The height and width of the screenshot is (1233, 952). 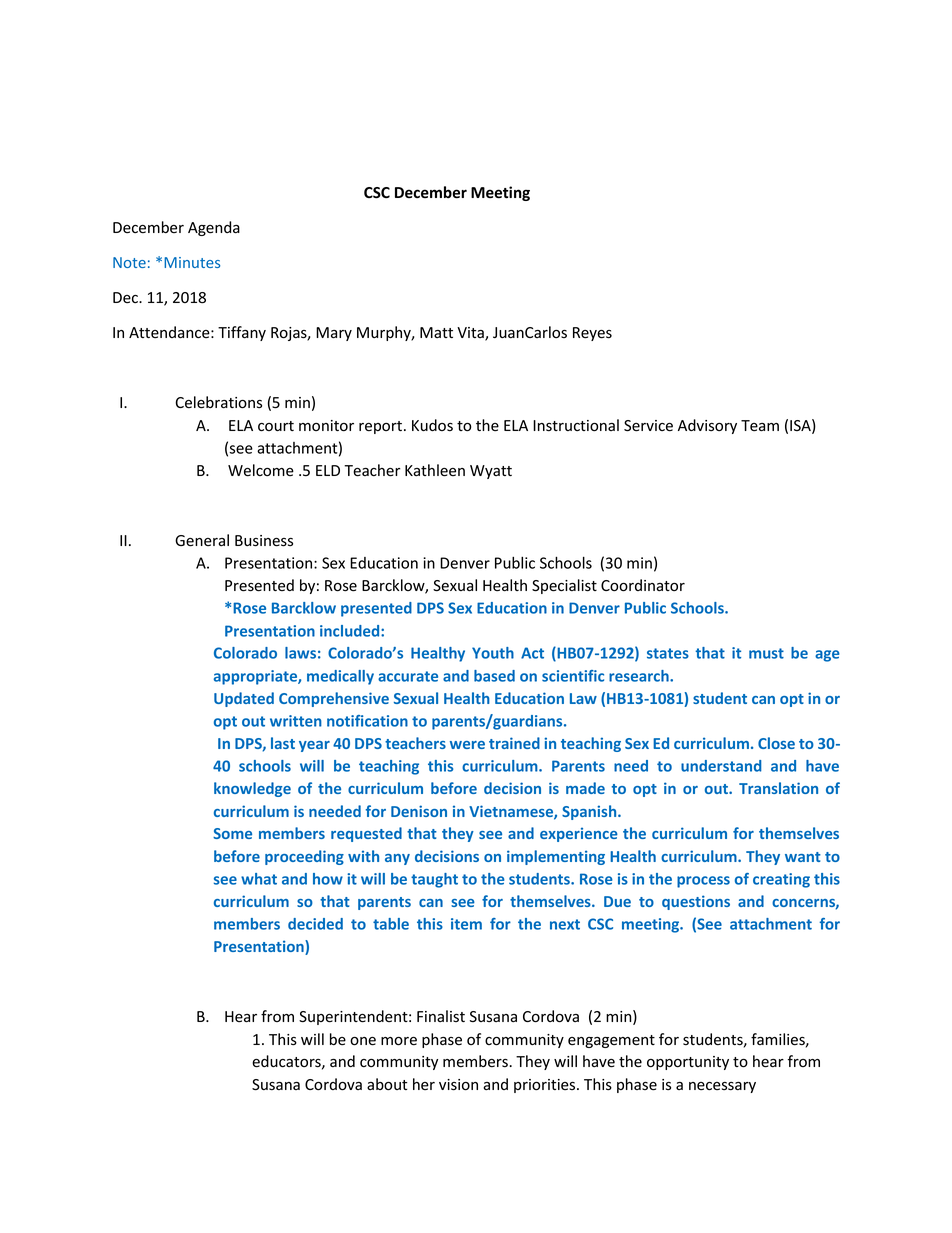 What do you see at coordinates (688, 1063) in the screenshot?
I see `opportunity` at bounding box center [688, 1063].
